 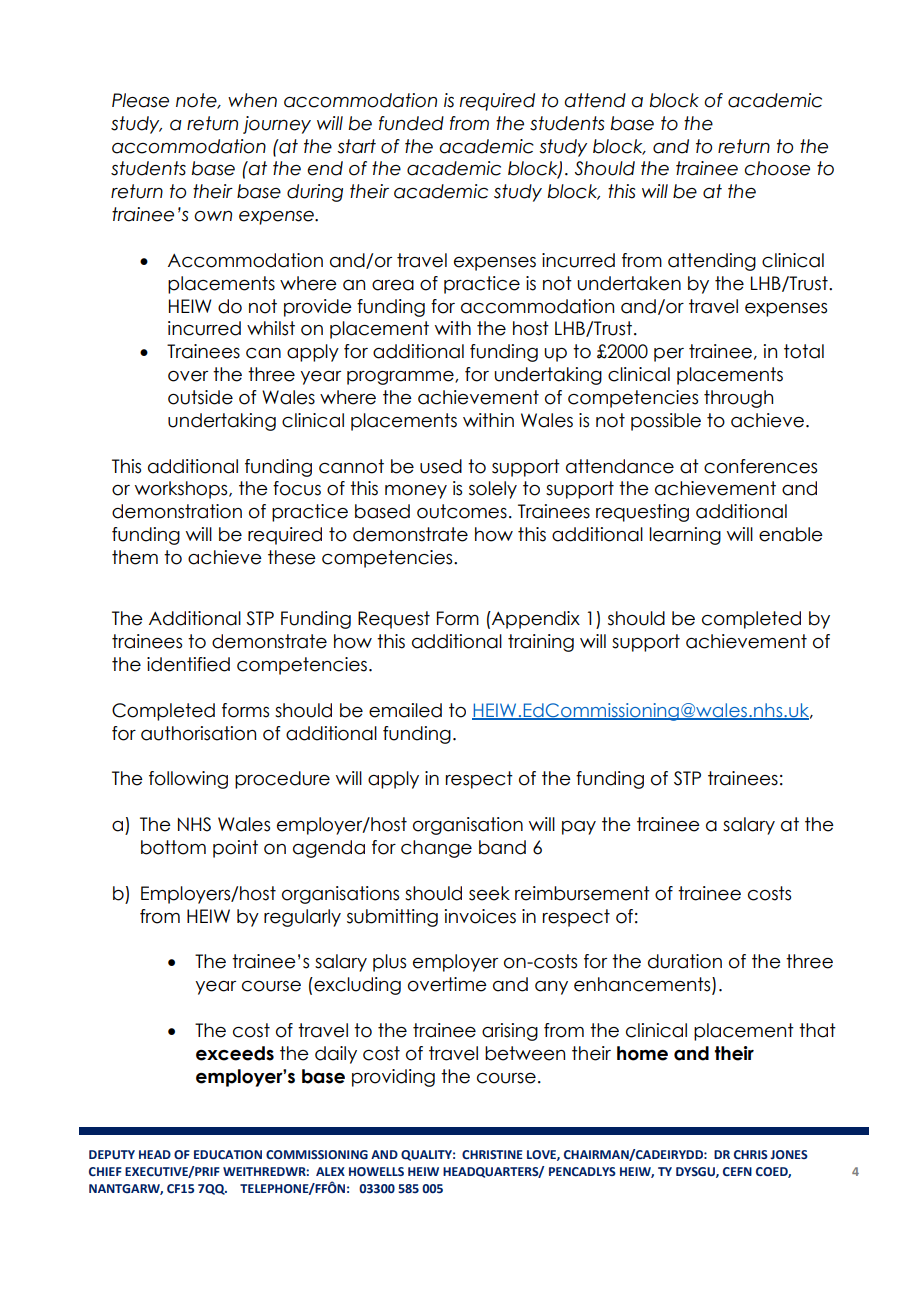 What do you see at coordinates (376, 1171) in the page?
I see `HOWELLS` at bounding box center [376, 1171].
